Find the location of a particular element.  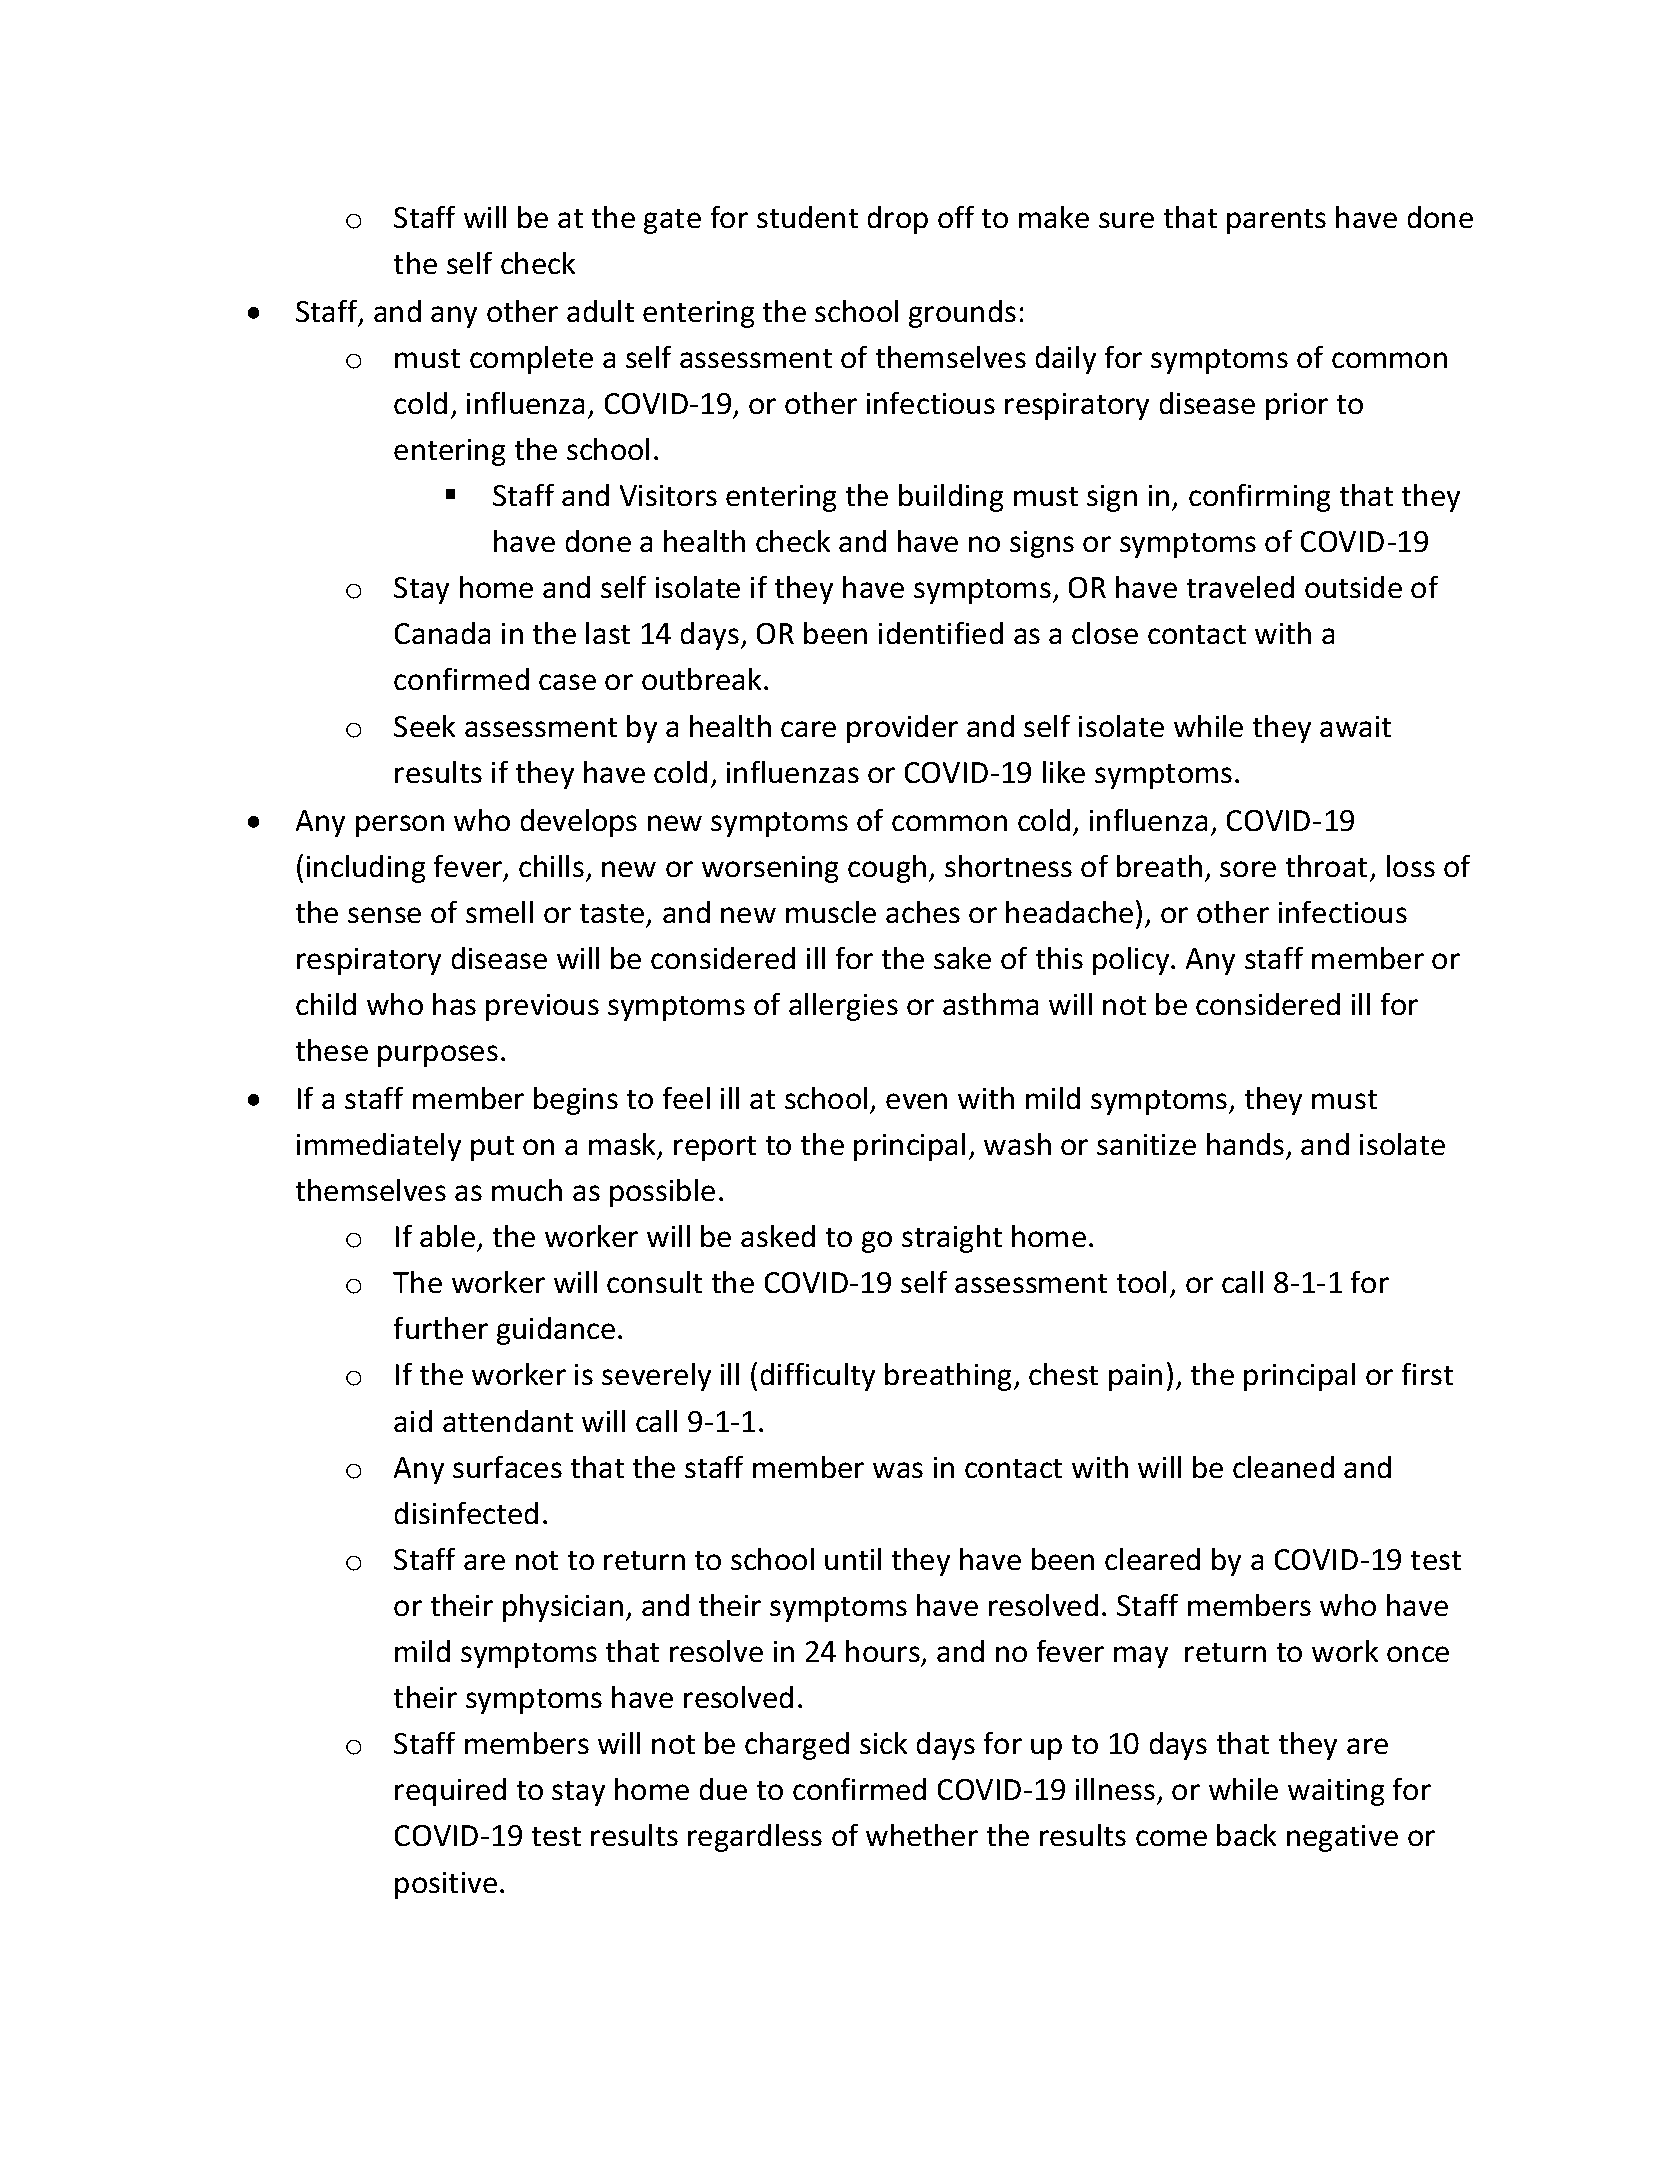

allergies is located at coordinates (843, 1007).
